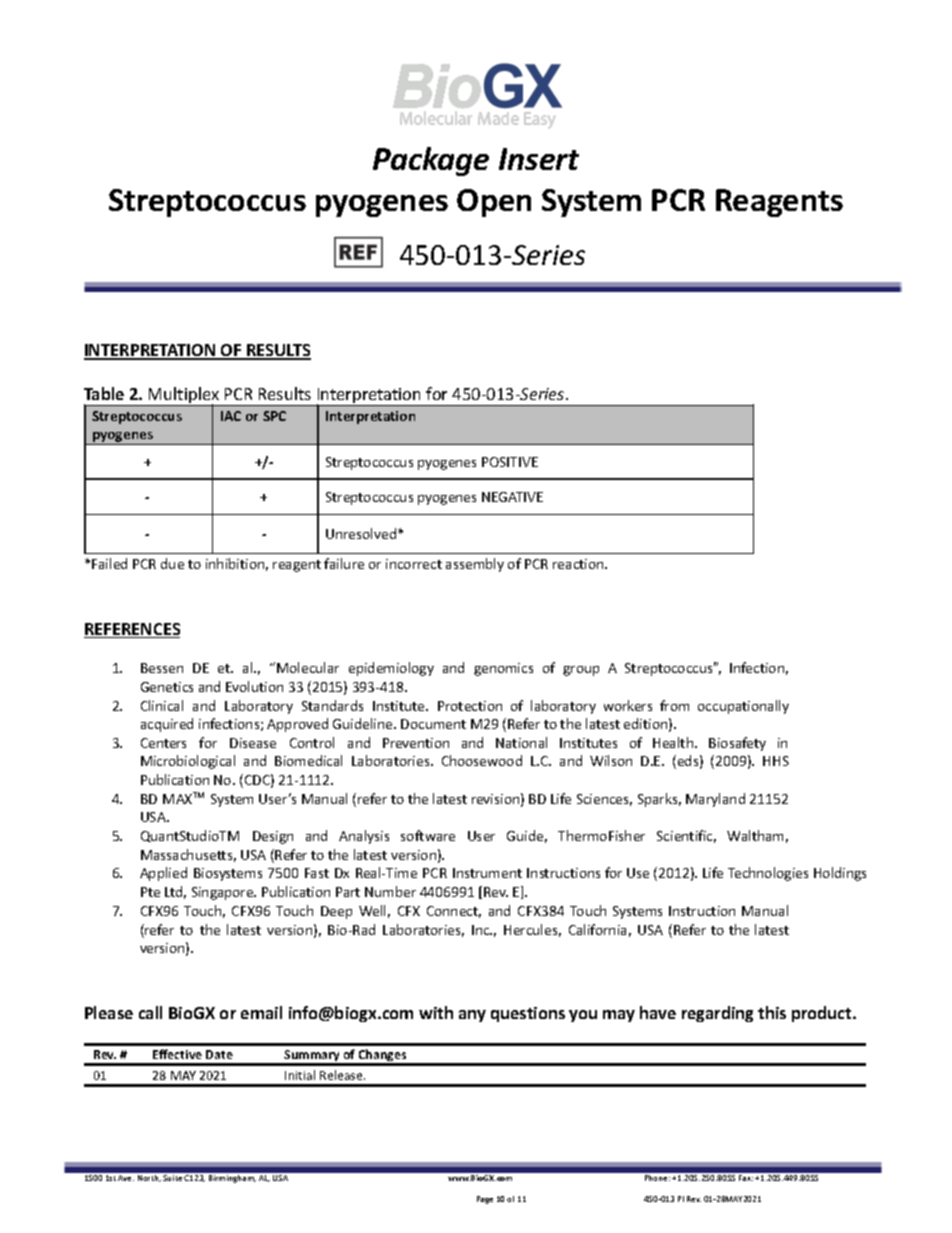 This page has width=952, height=1233. I want to click on Date, so click(219, 1054).
